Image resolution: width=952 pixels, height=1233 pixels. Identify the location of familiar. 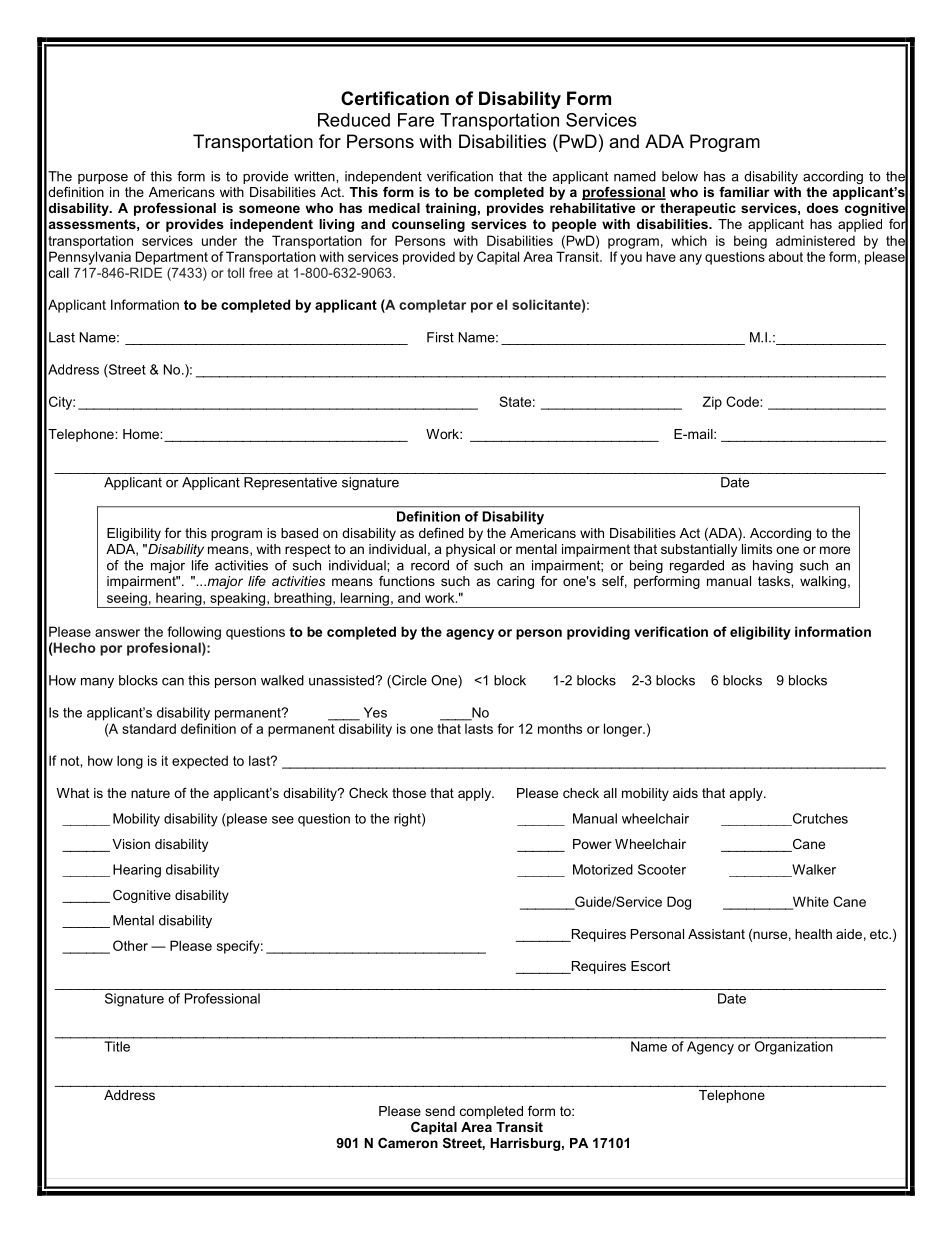
(744, 192).
